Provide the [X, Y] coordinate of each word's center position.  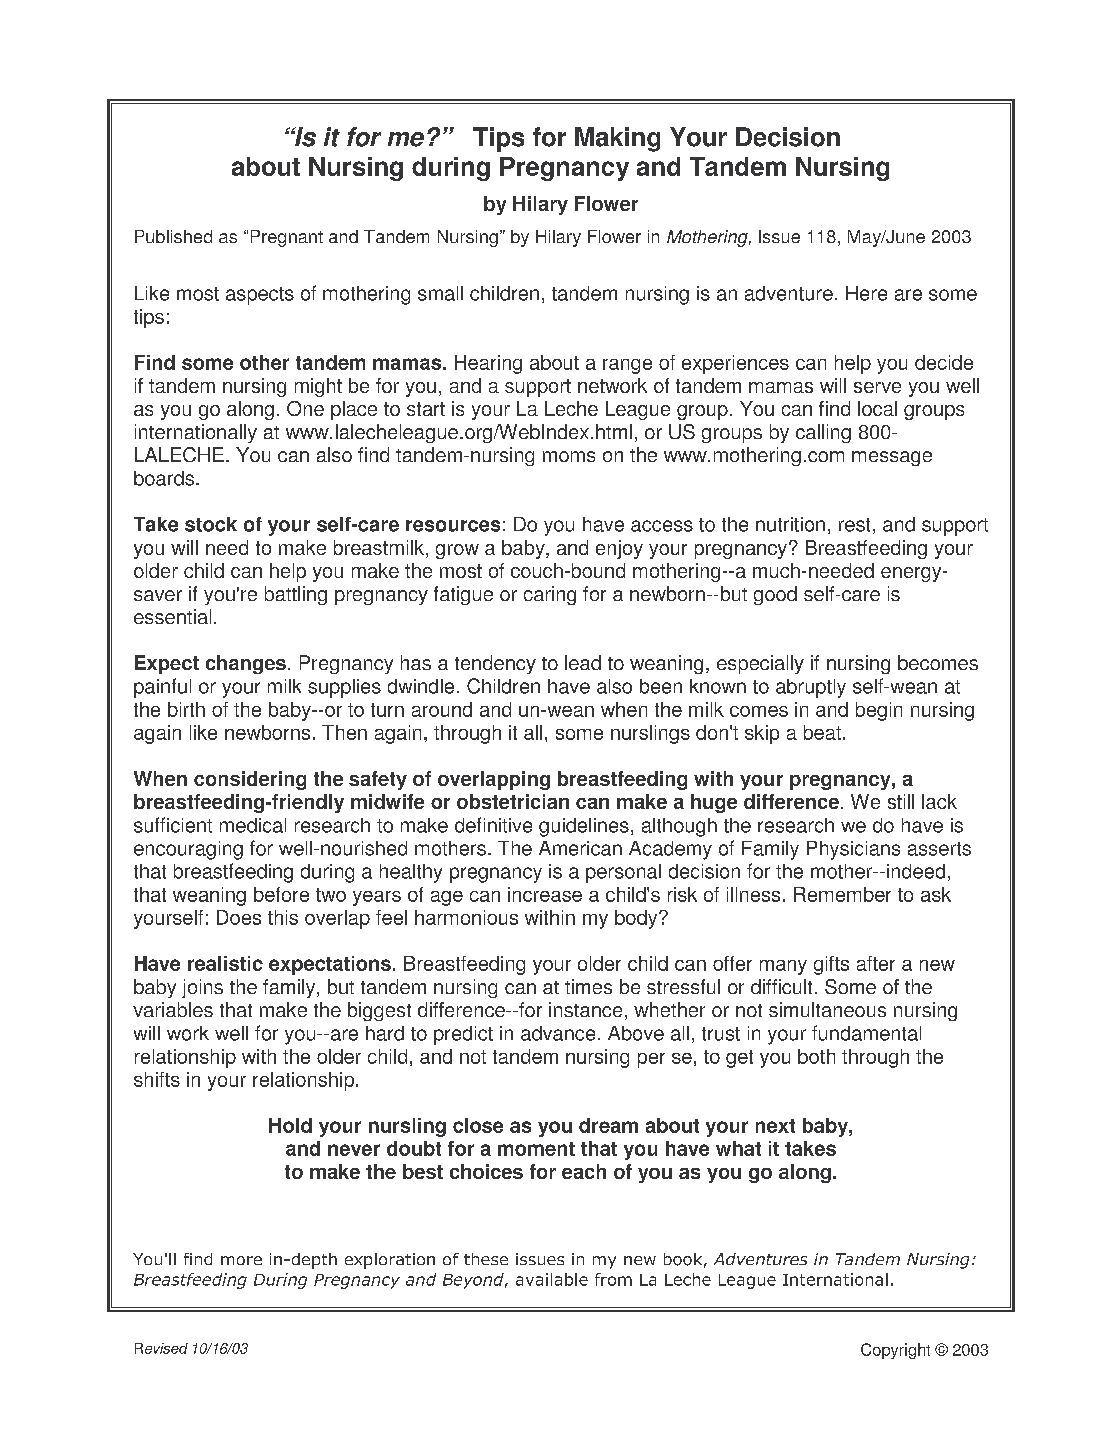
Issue [779, 236]
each [584, 1171]
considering [250, 780]
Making [617, 139]
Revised [161, 1348]
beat [824, 732]
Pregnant [287, 238]
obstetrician [513, 801]
